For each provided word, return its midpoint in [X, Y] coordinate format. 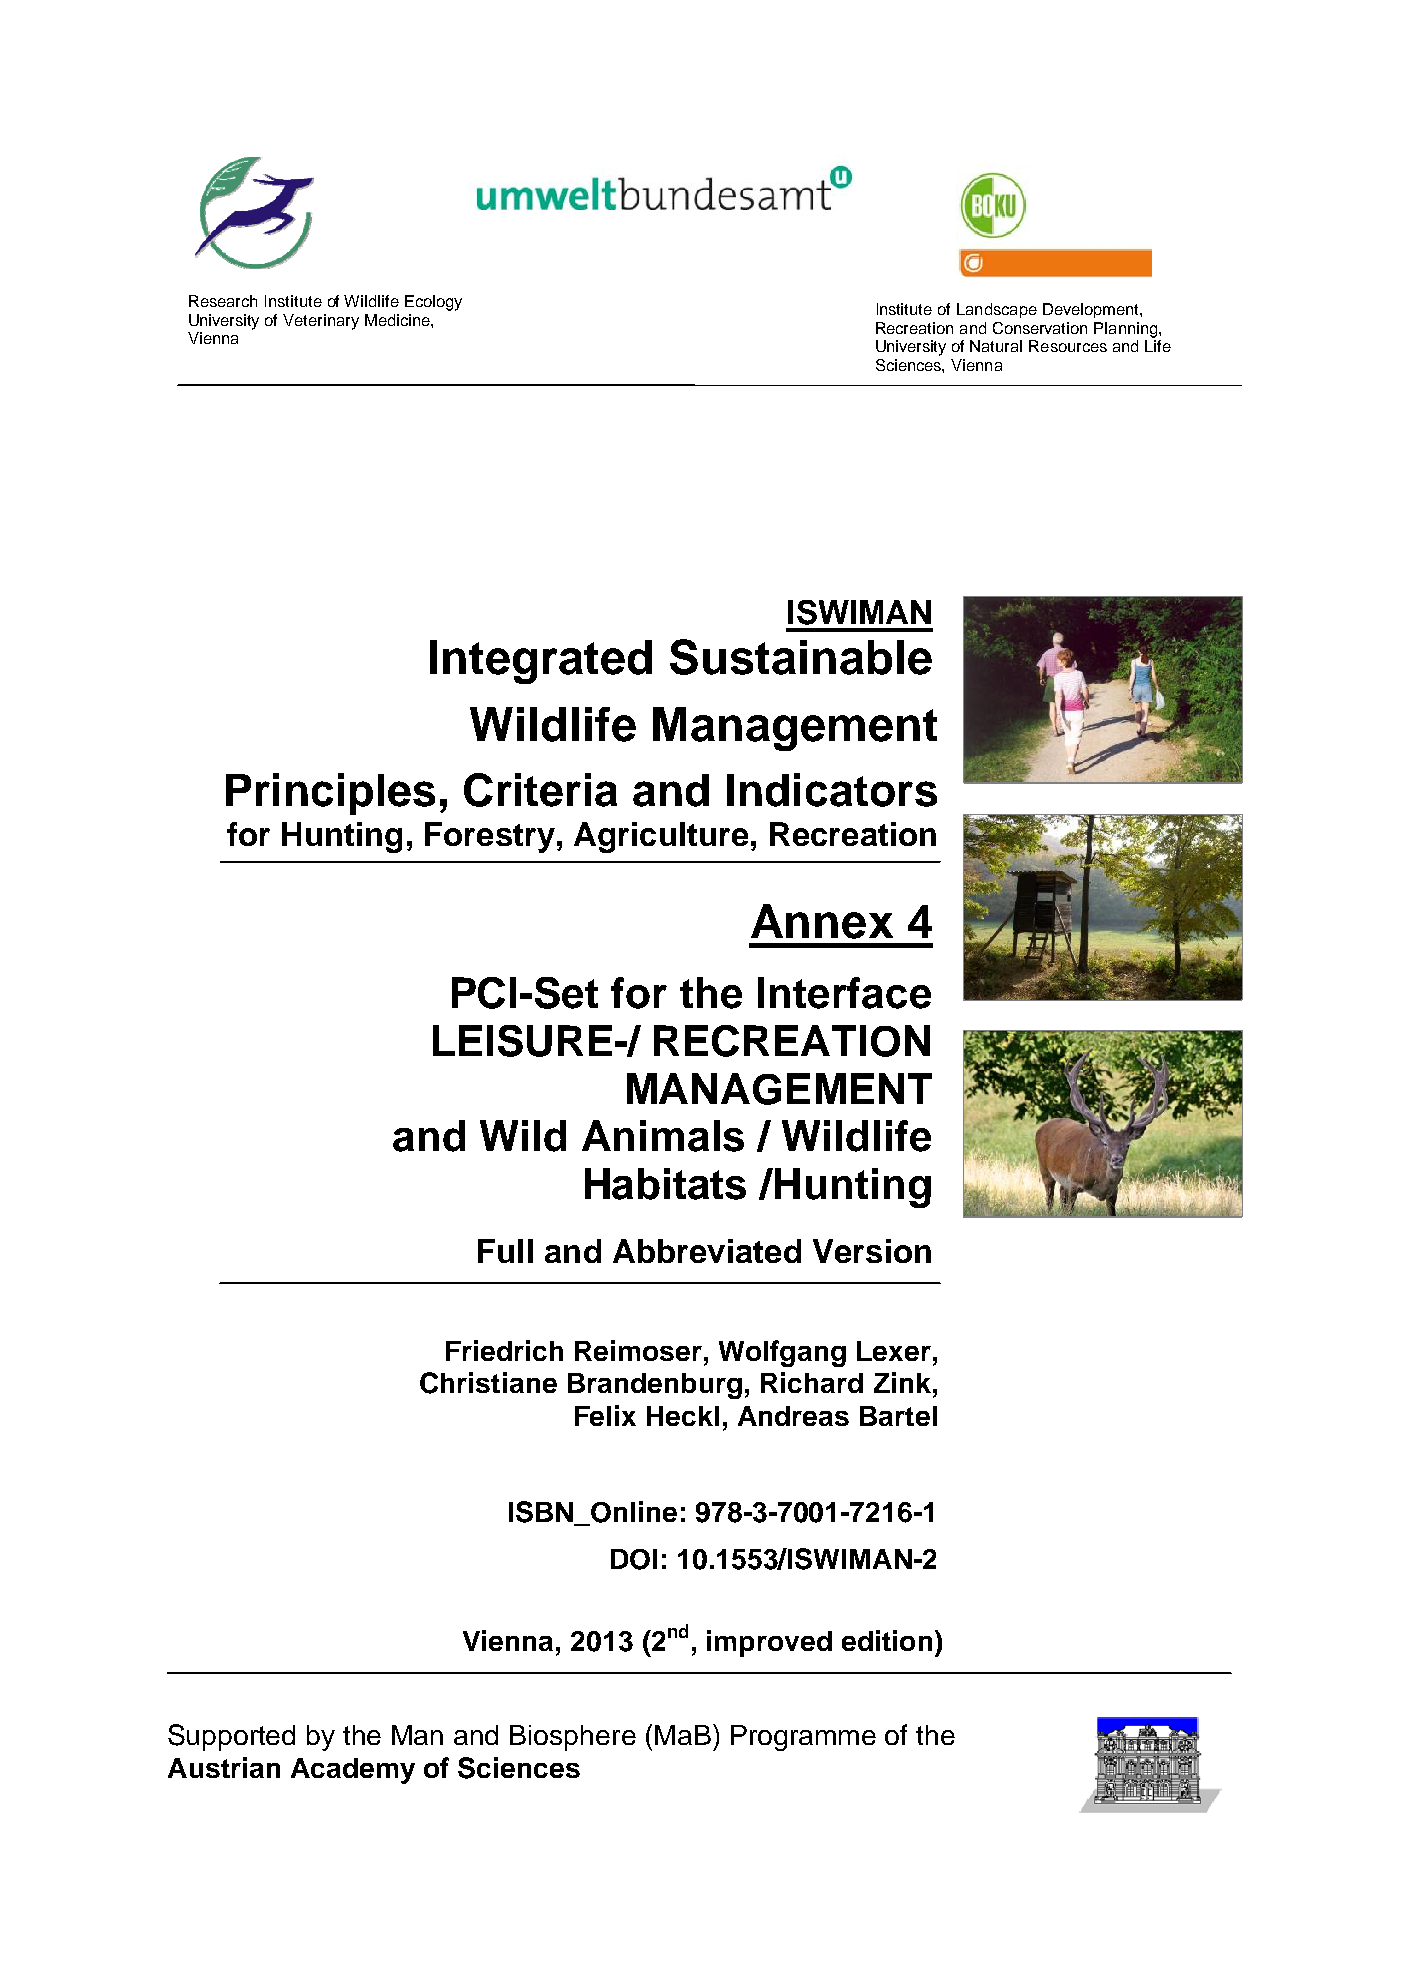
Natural [996, 346]
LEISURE [522, 1041]
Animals [663, 1136]
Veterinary [321, 322]
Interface [844, 993]
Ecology [433, 303]
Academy [353, 1771]
